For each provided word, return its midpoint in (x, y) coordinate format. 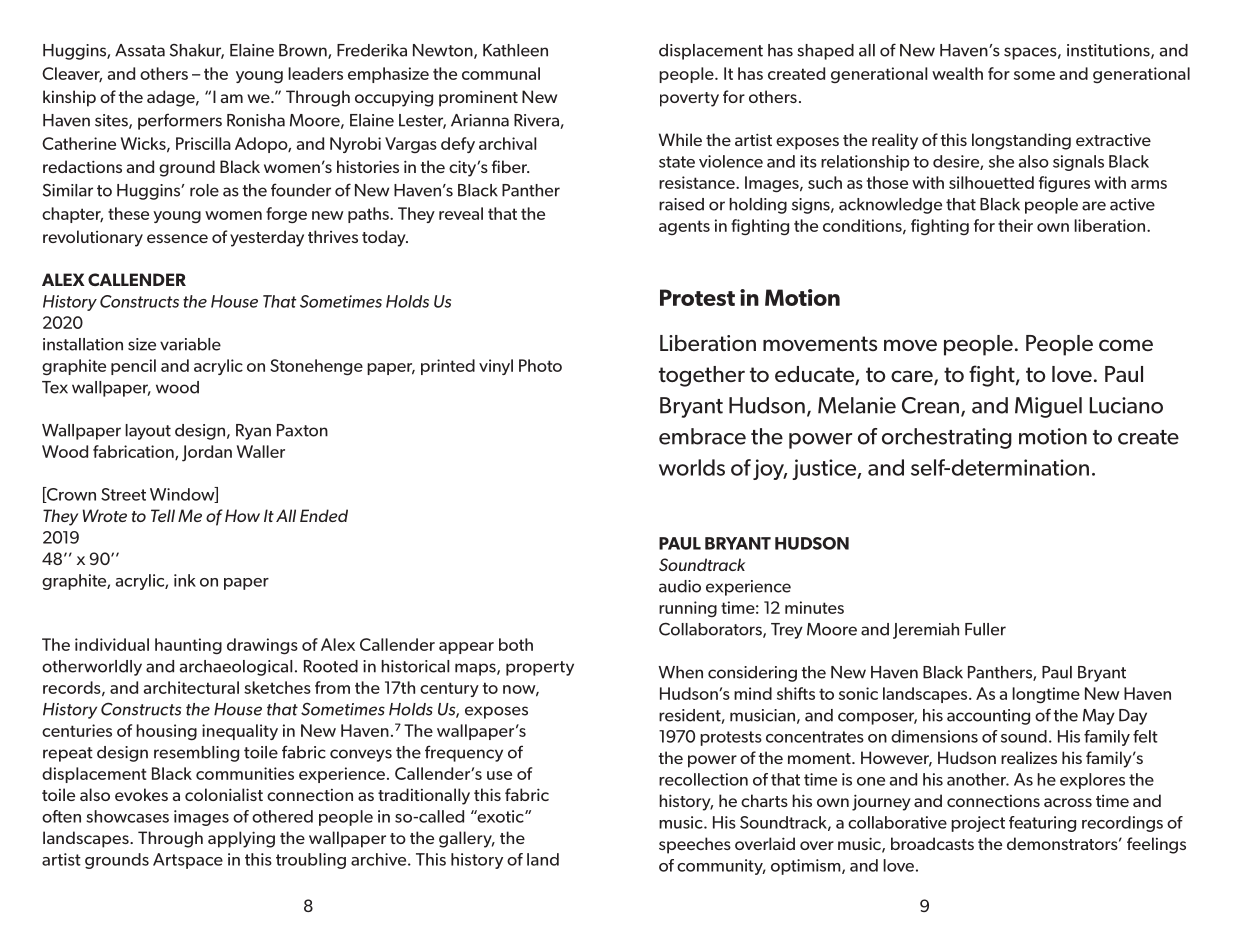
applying (241, 839)
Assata (140, 50)
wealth (957, 73)
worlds (692, 467)
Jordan (207, 453)
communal (501, 73)
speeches (695, 845)
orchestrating (947, 438)
